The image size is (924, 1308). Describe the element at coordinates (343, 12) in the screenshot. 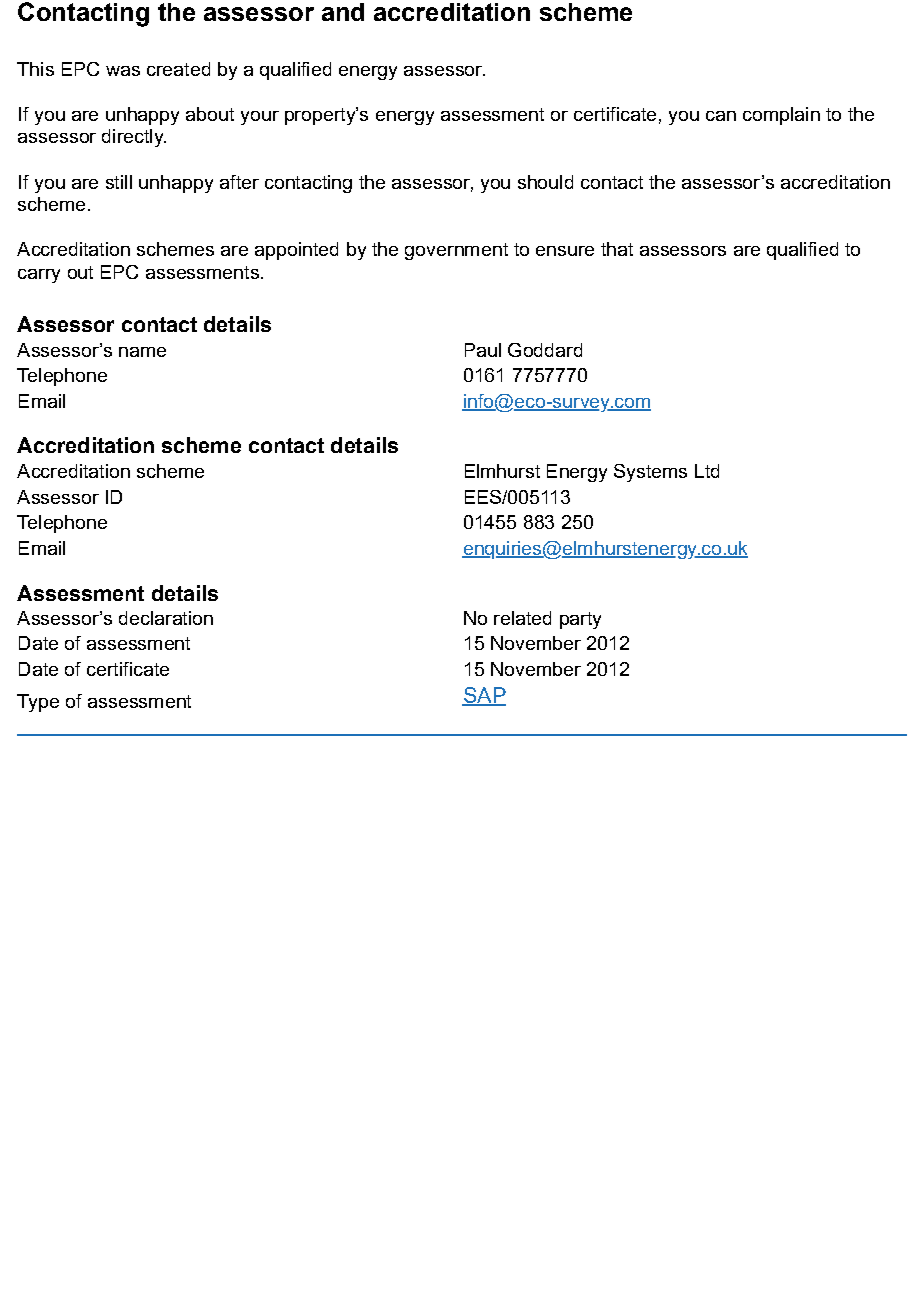

I see `and` at that location.
